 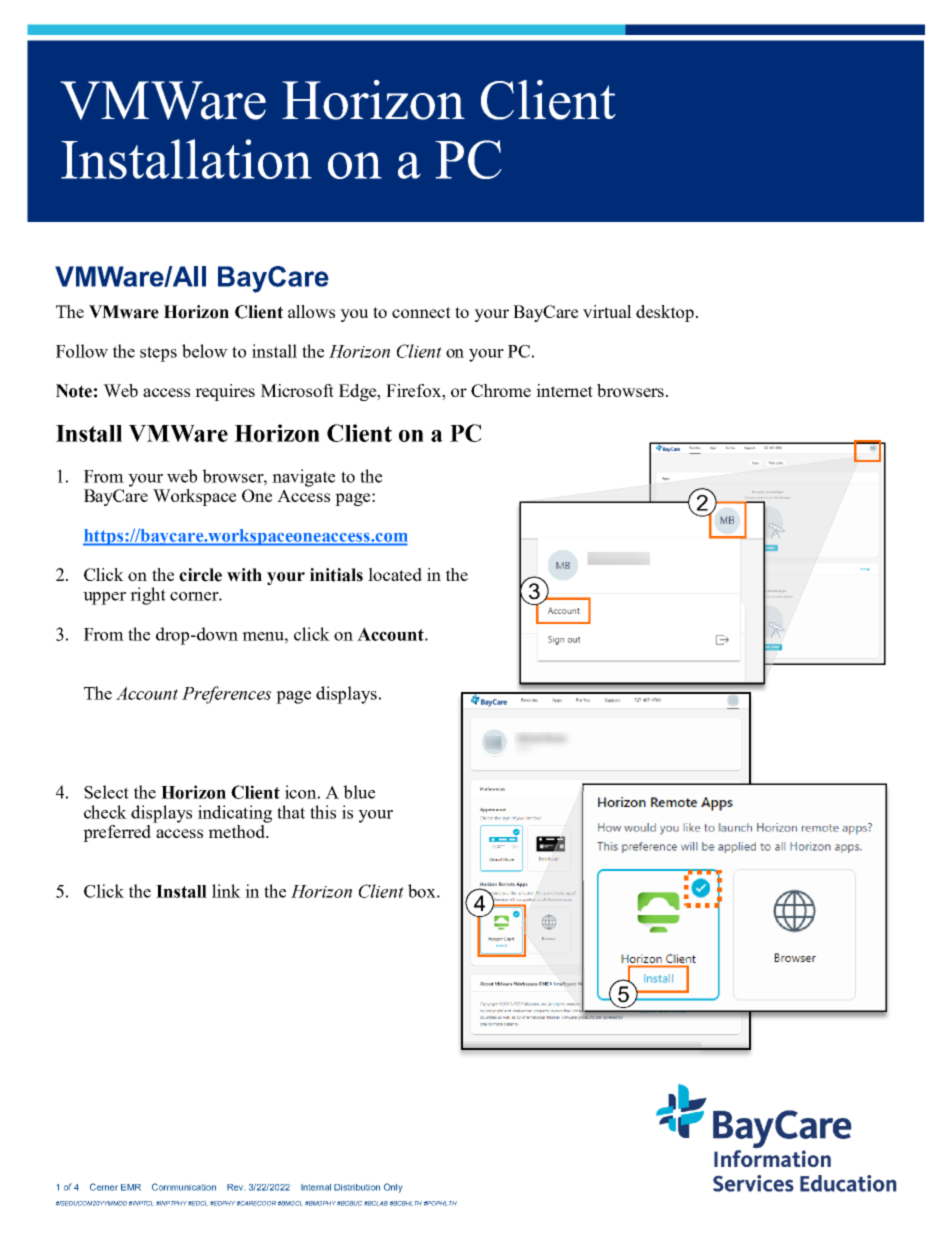 What do you see at coordinates (158, 354) in the page?
I see `steps` at bounding box center [158, 354].
